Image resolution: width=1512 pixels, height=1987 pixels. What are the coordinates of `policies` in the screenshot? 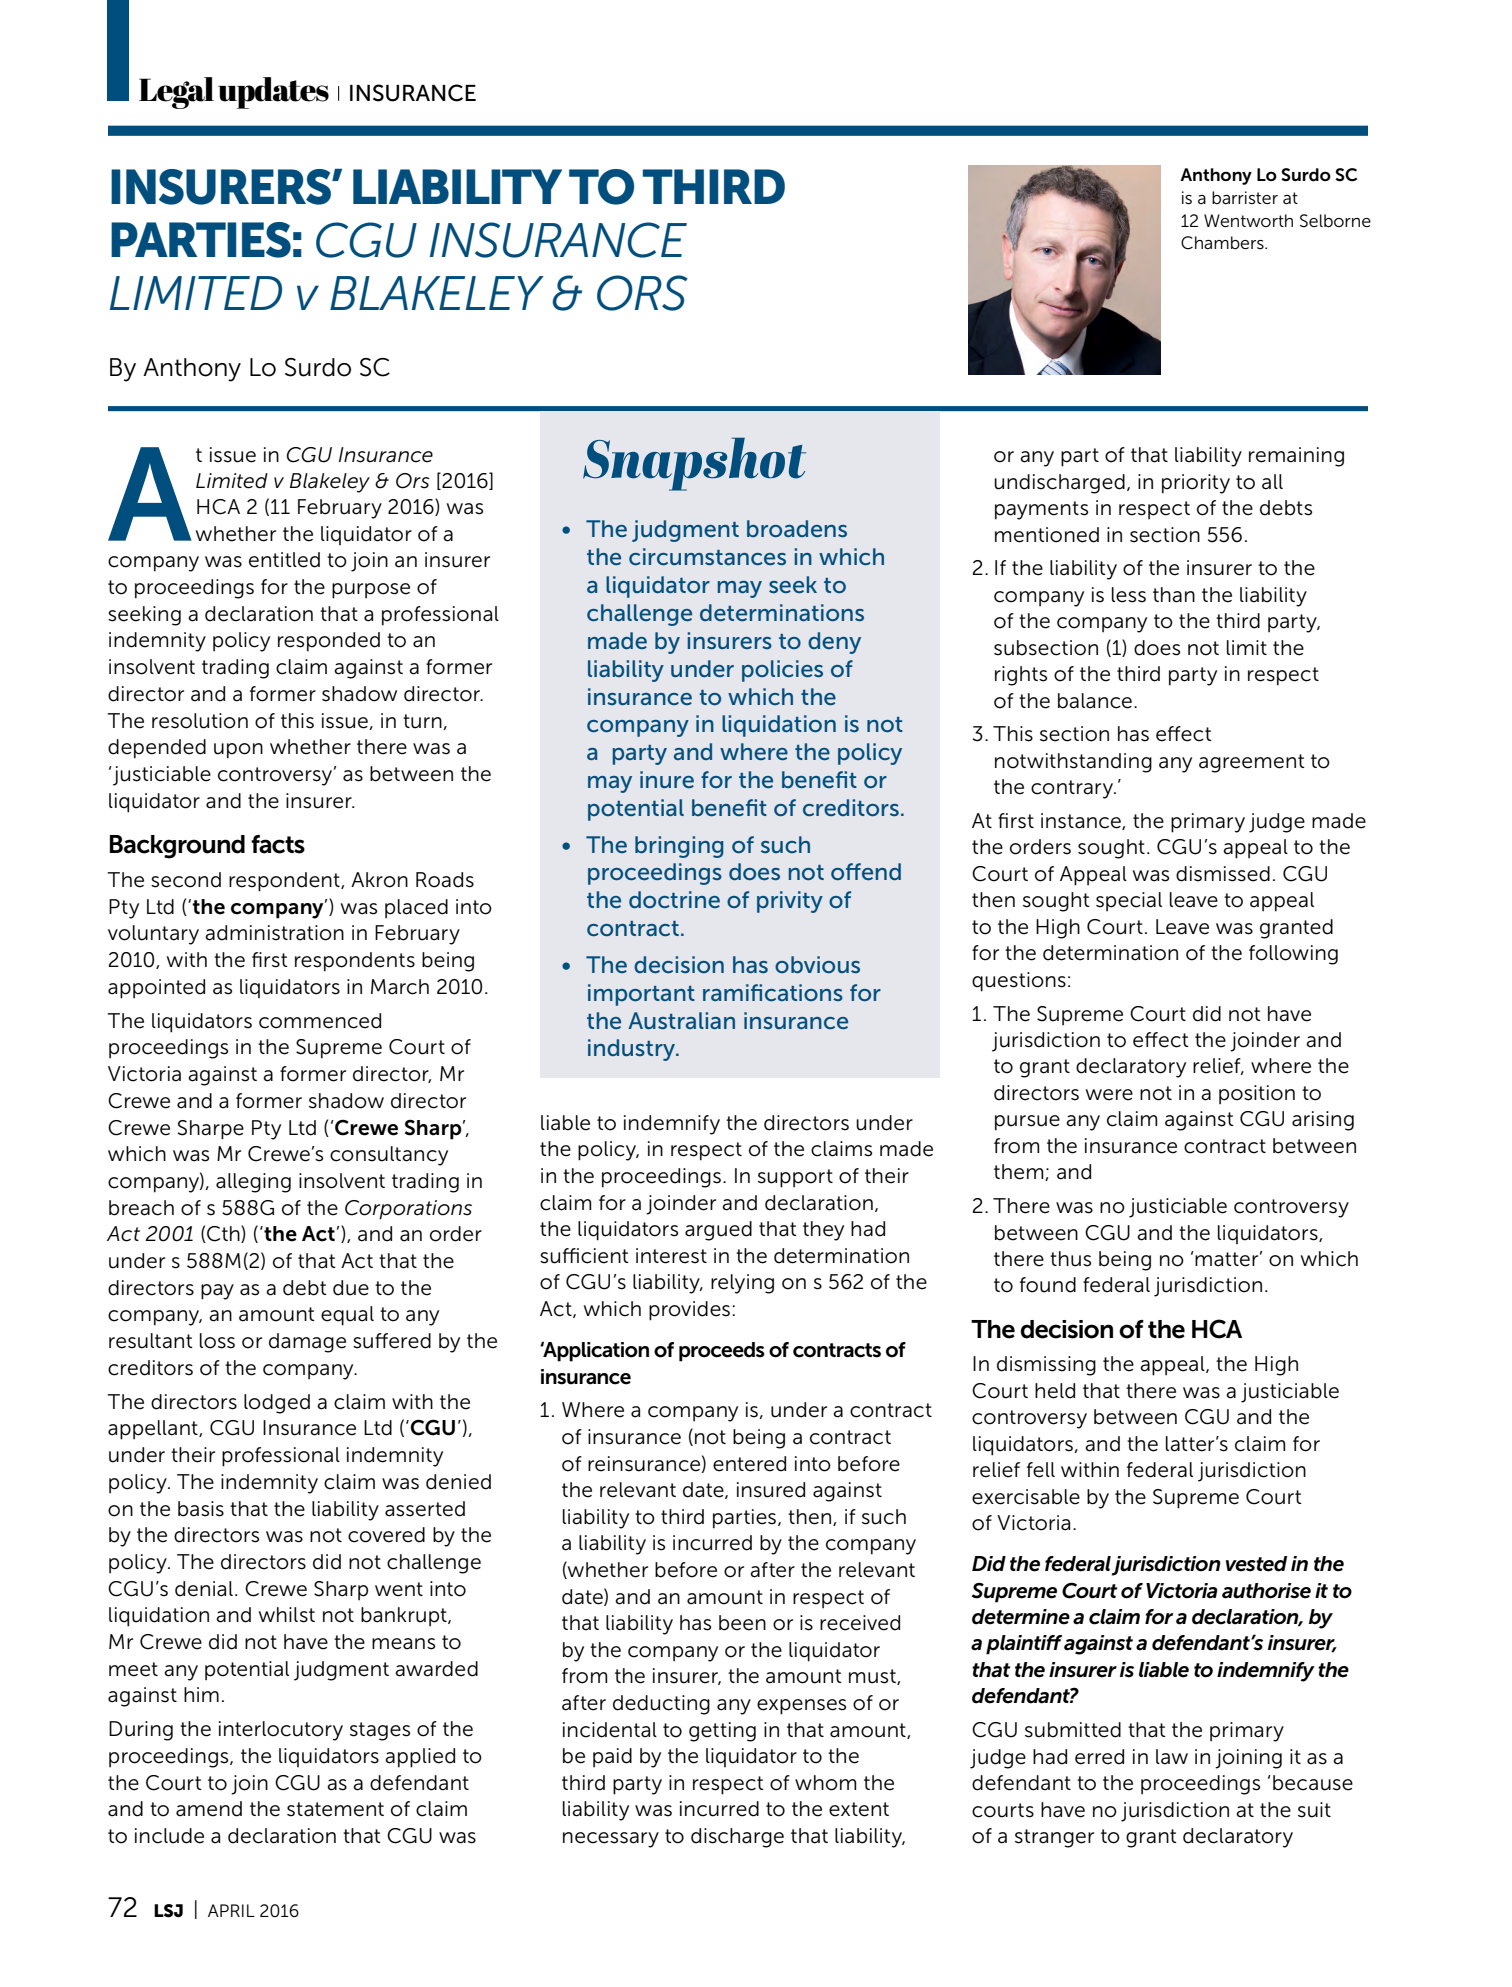 It's located at (782, 671).
